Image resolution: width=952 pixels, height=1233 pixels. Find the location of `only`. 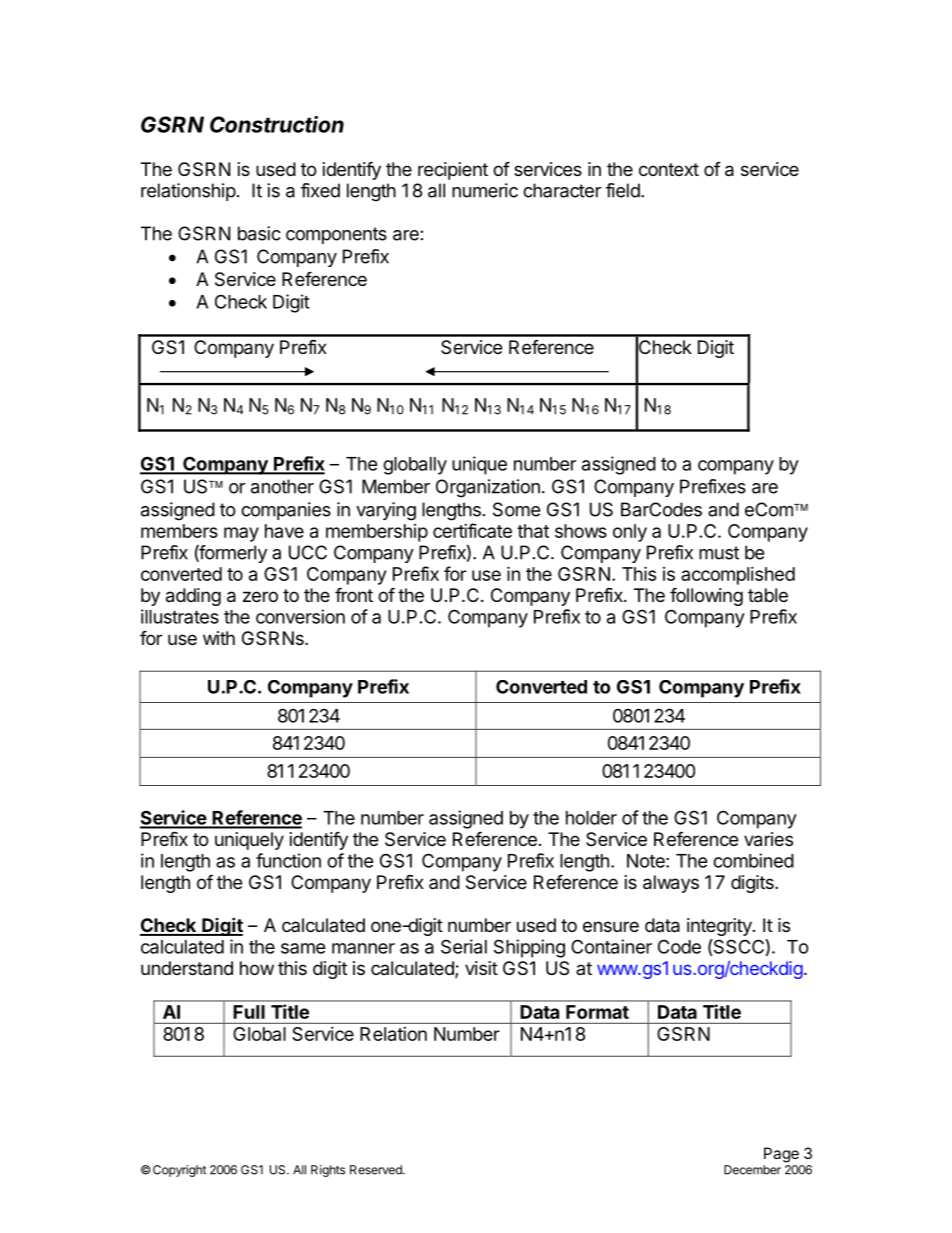

only is located at coordinates (630, 533).
